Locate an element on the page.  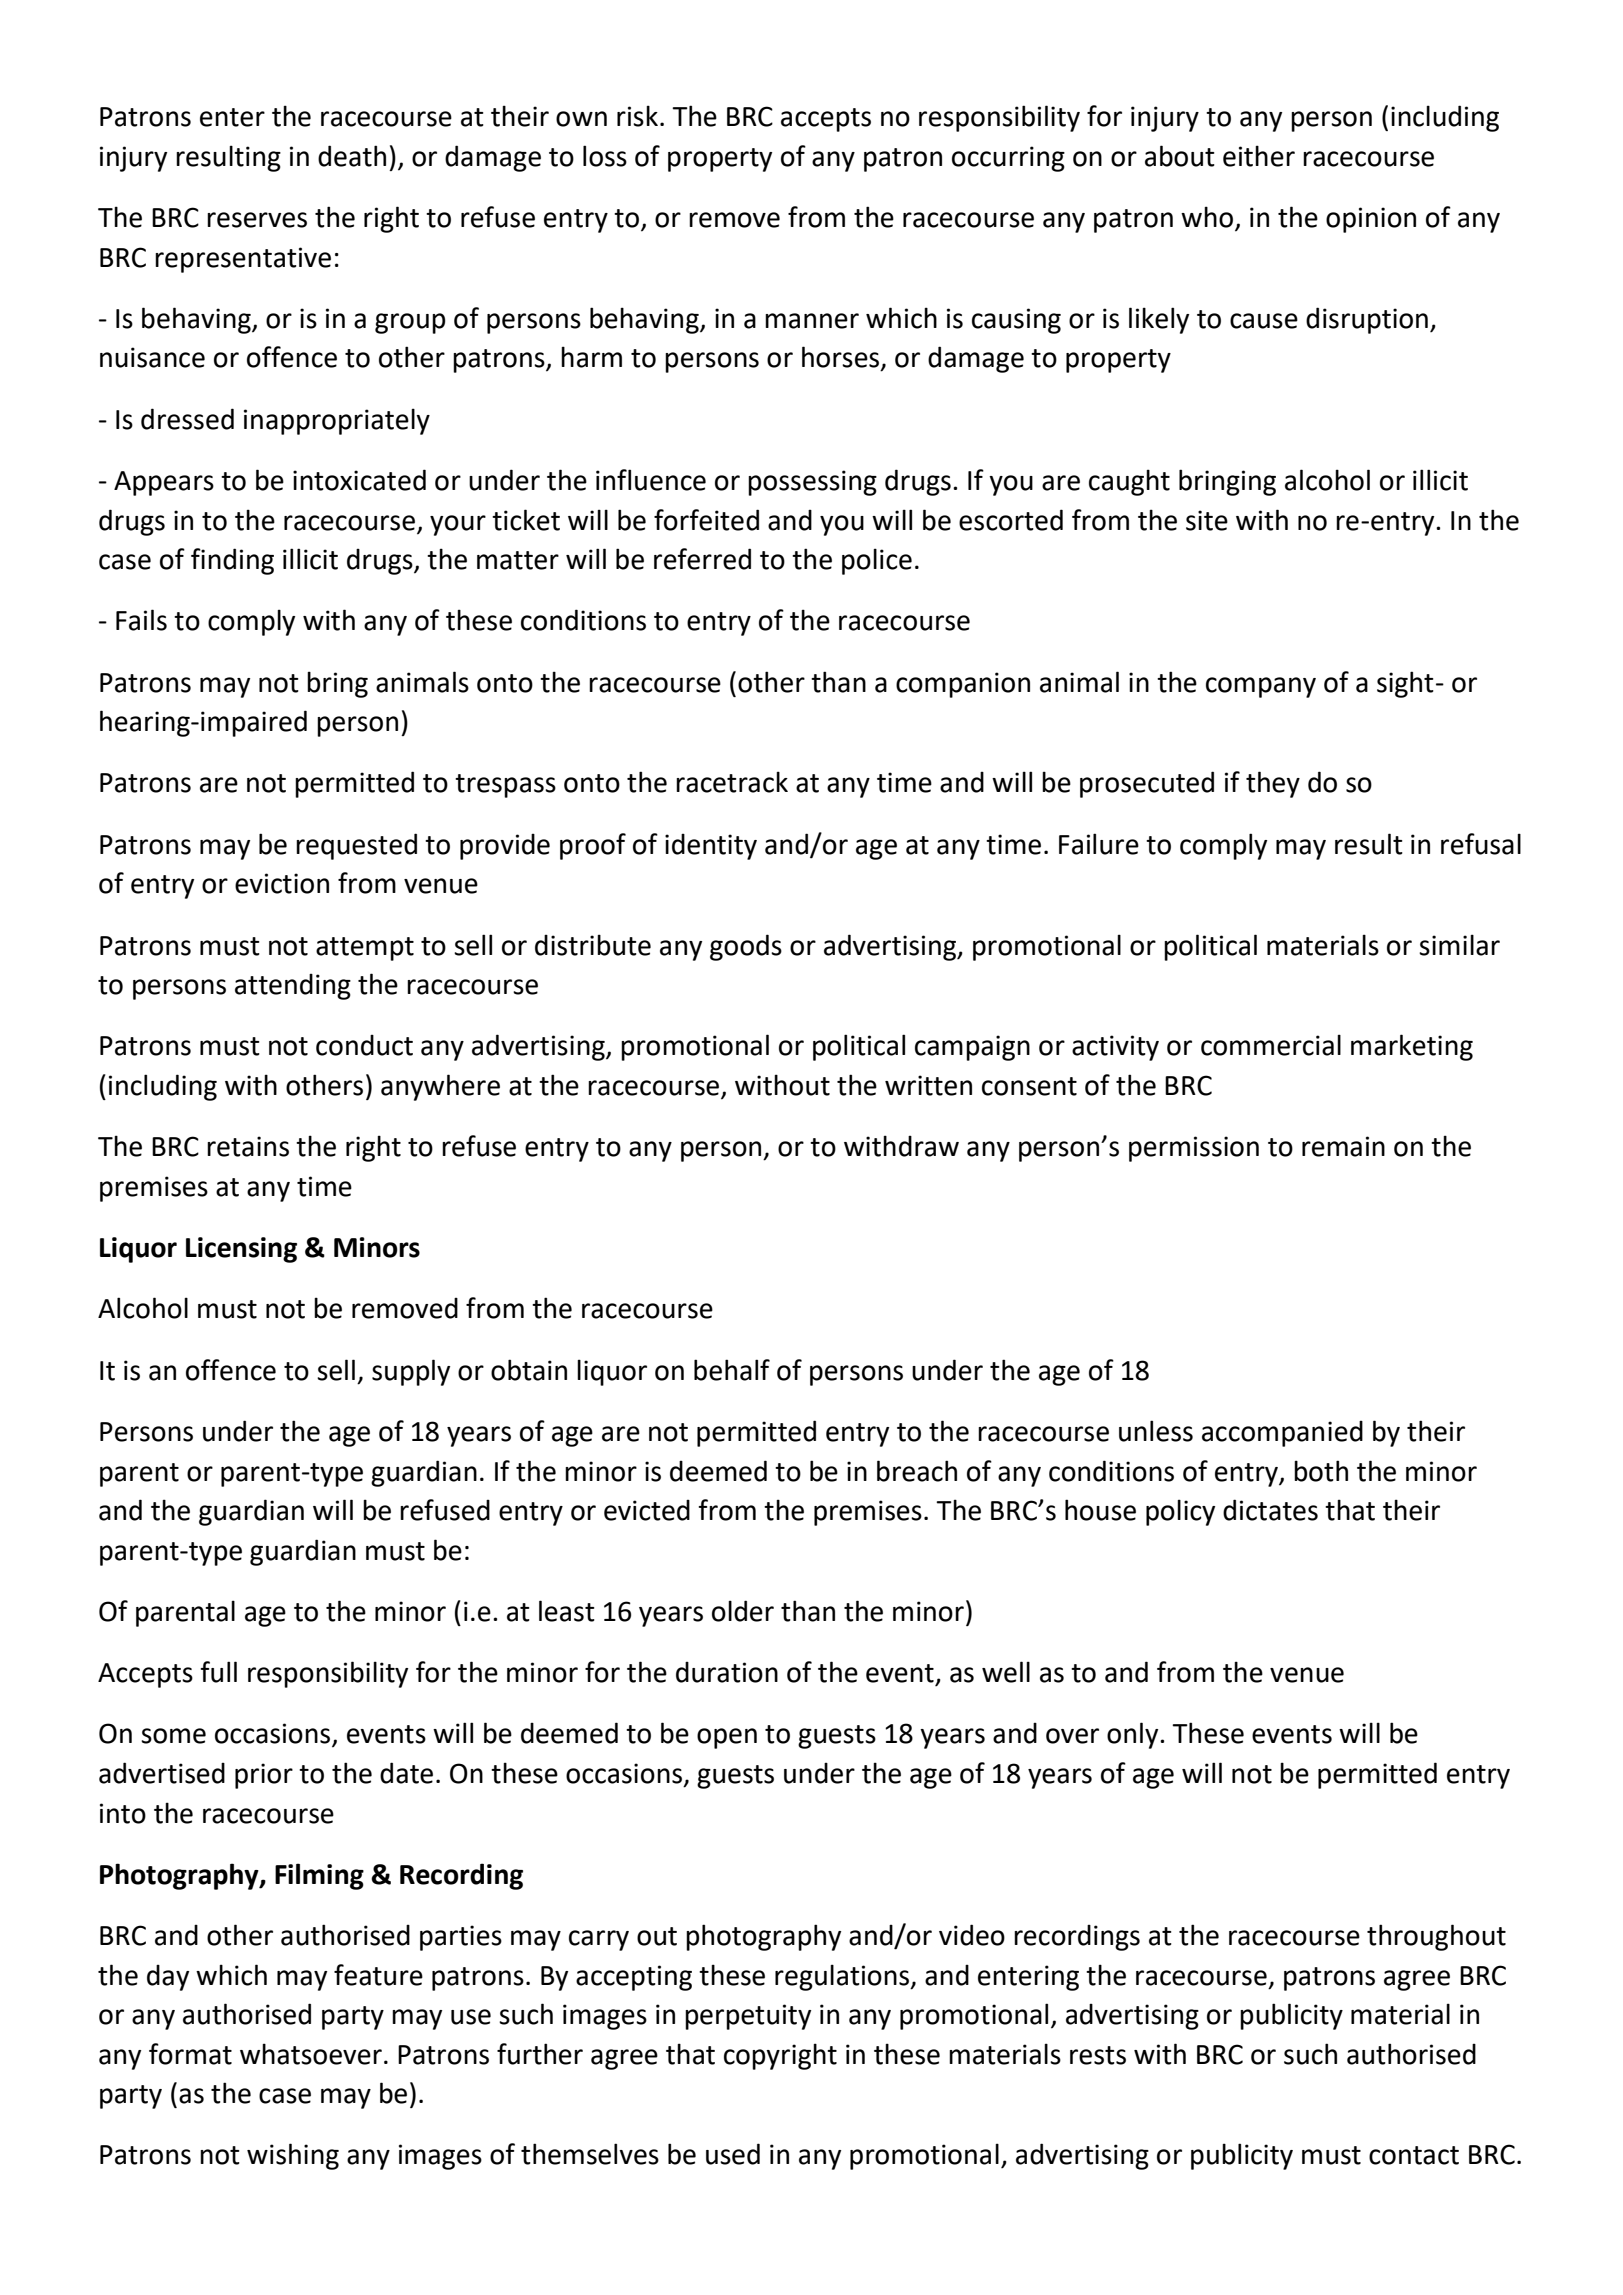
either is located at coordinates (1259, 156).
